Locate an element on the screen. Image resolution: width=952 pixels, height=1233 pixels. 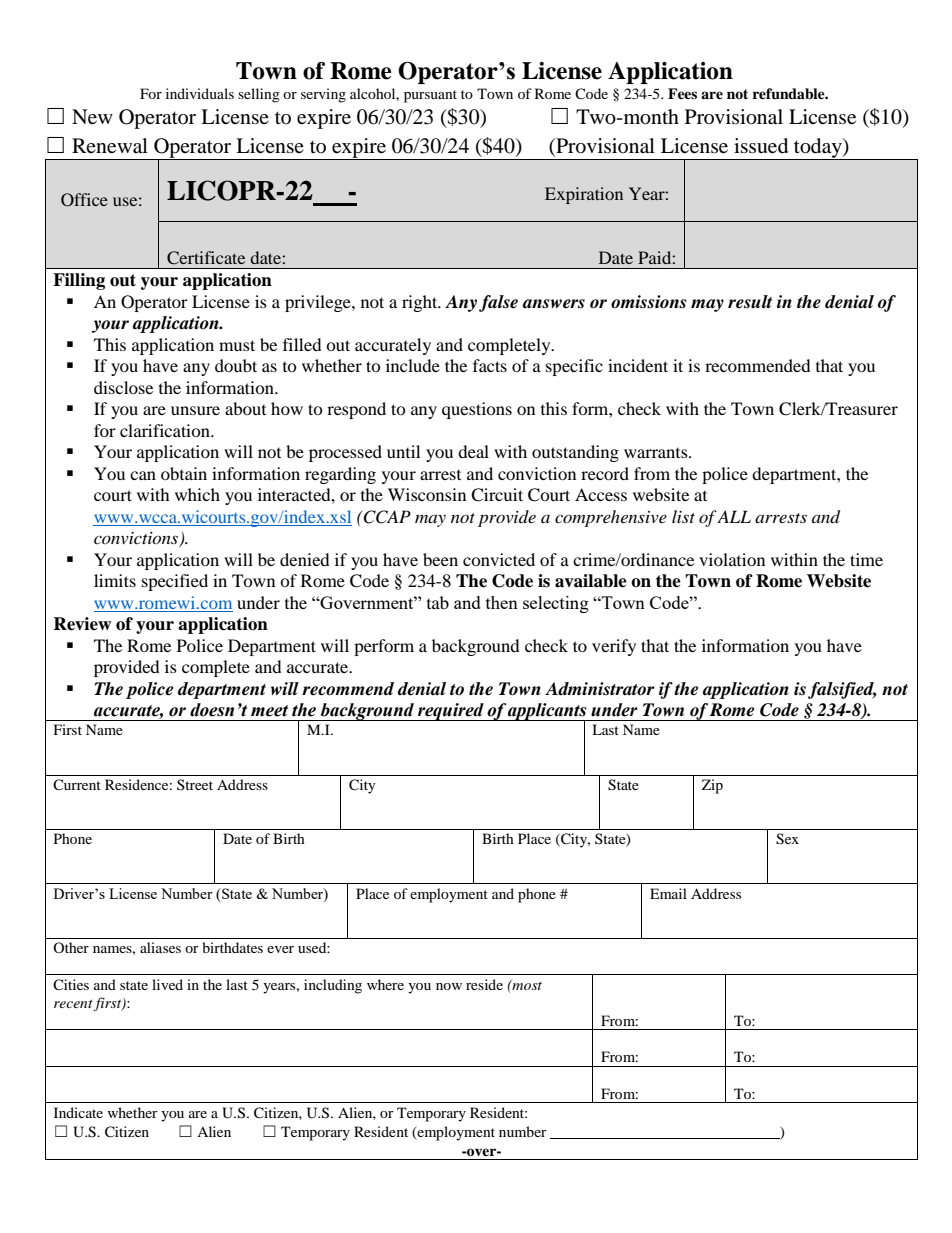
deal is located at coordinates (473, 451).
